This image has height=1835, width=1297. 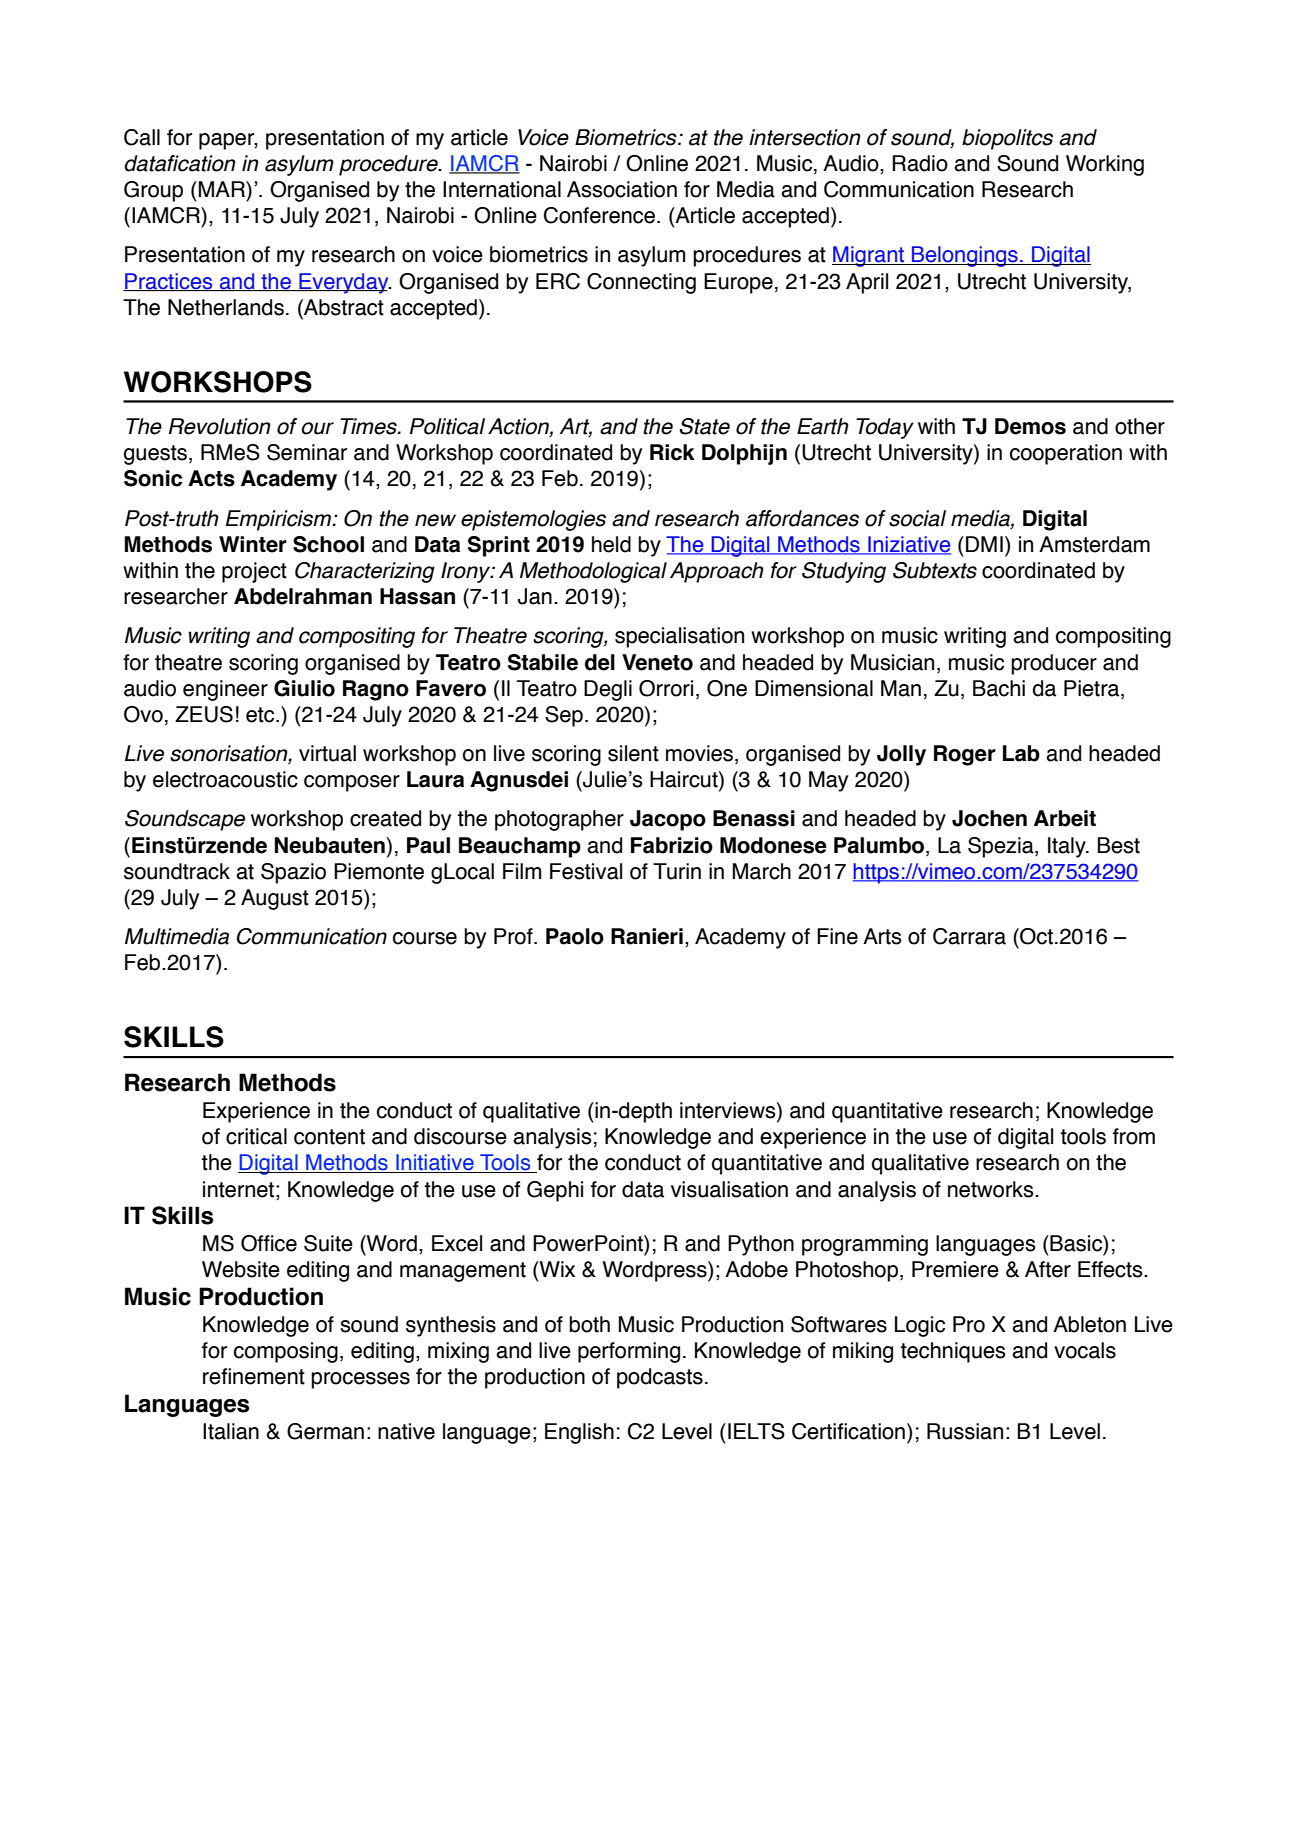 I want to click on Italian, so click(x=231, y=1431).
